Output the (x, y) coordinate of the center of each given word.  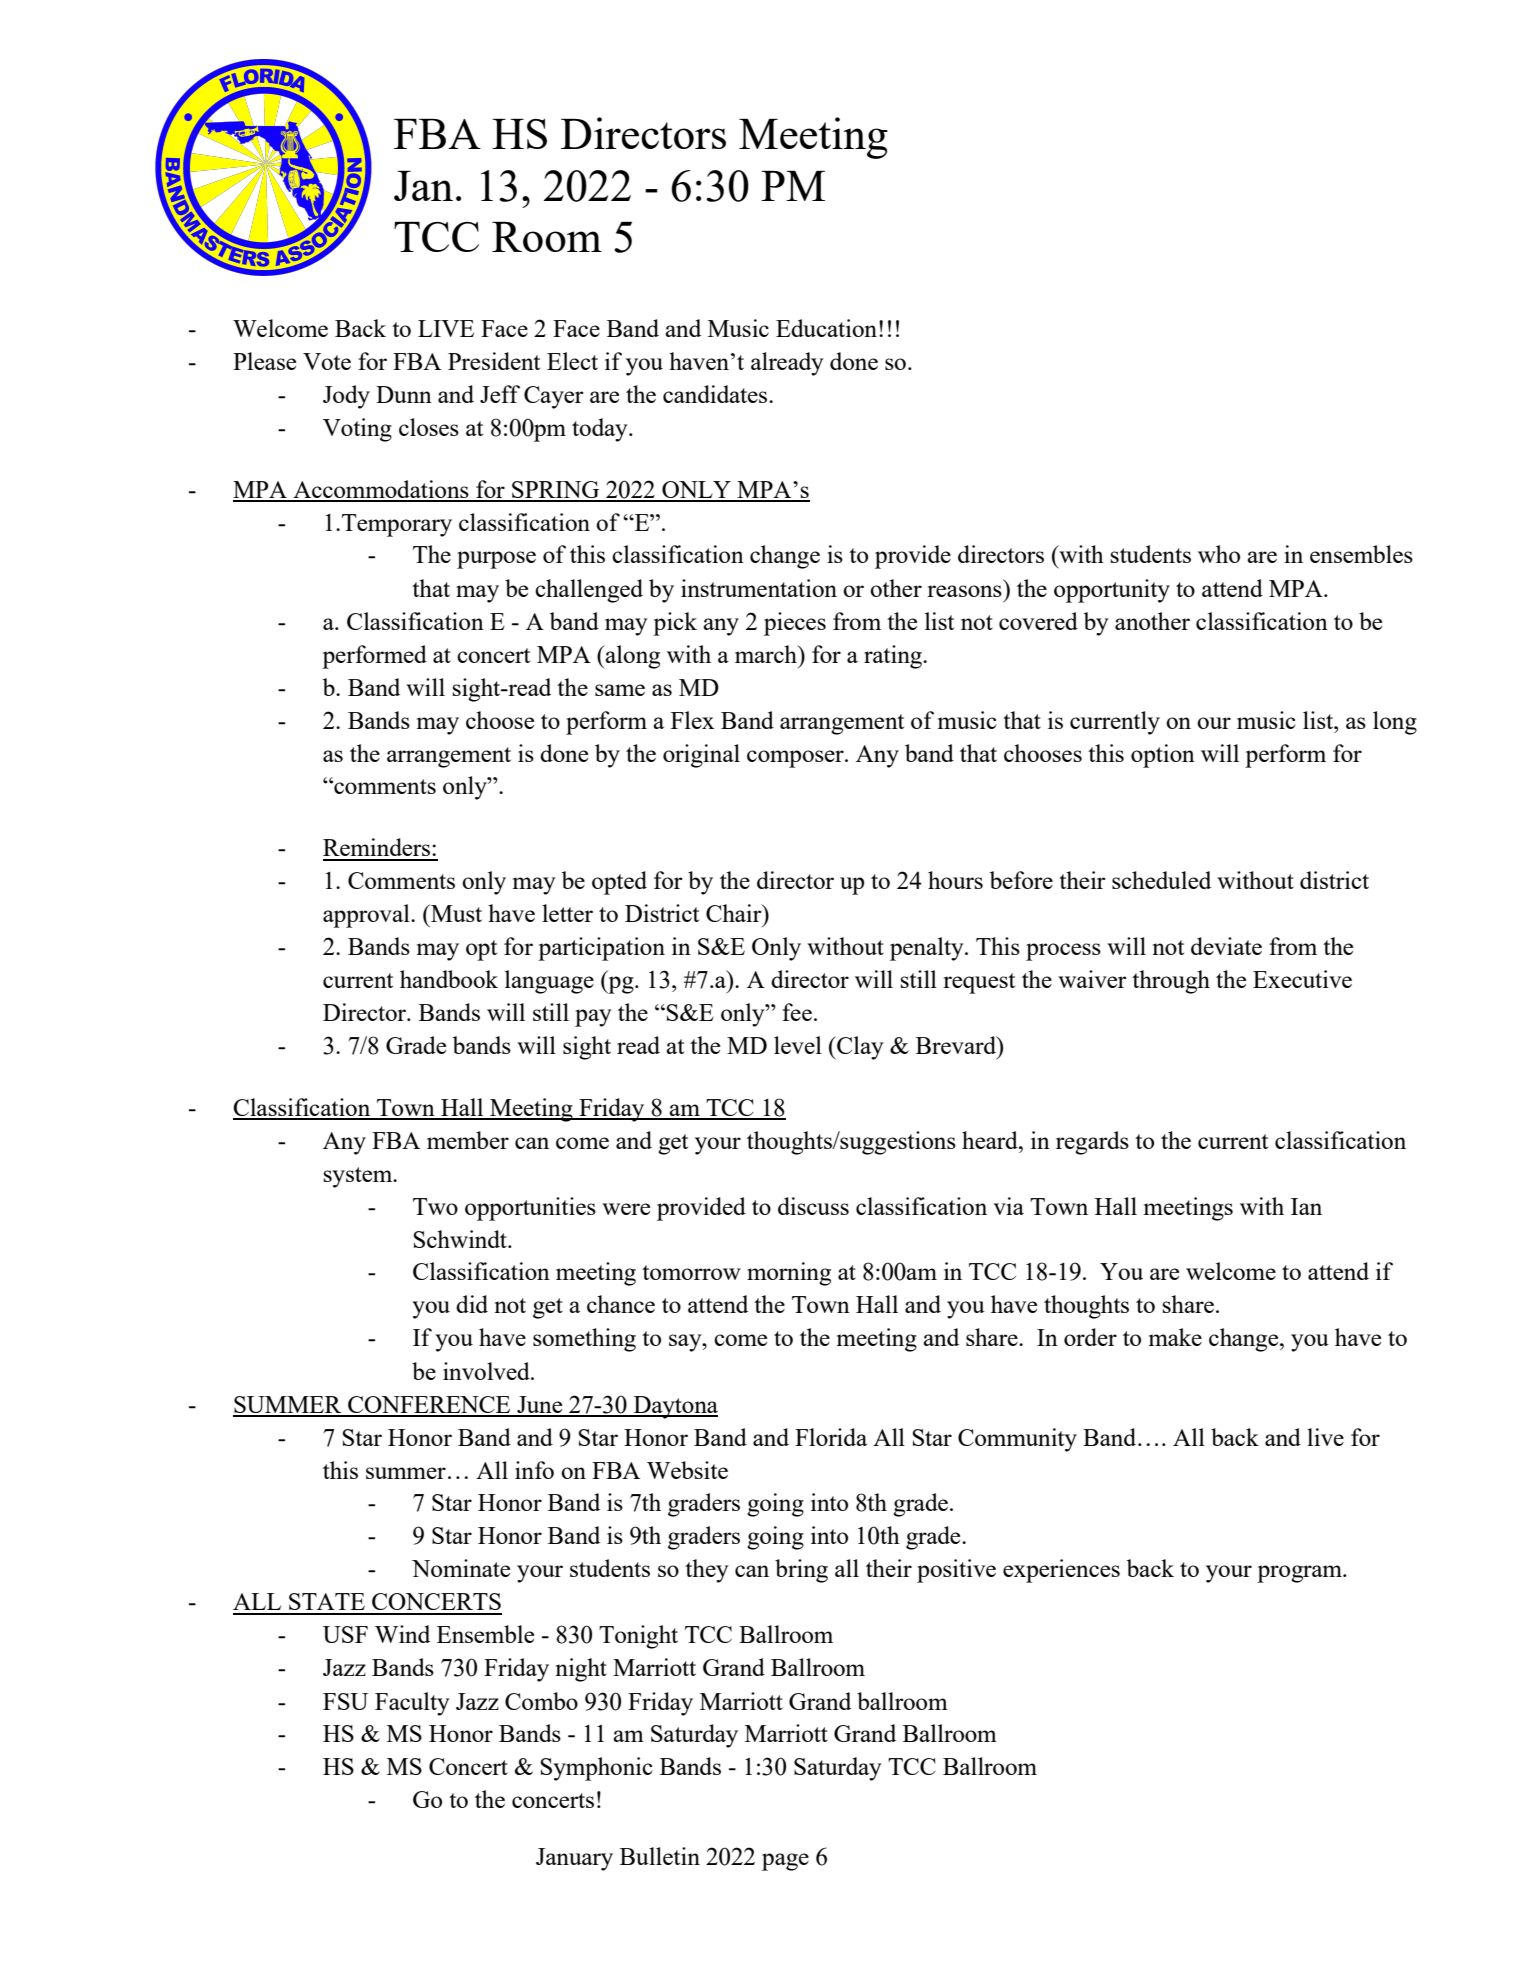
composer (796, 759)
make (1175, 1337)
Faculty (412, 1704)
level (798, 1045)
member (468, 1140)
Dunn (404, 394)
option (1163, 756)
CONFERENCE (429, 1406)
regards (1092, 1143)
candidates (716, 394)
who (1219, 554)
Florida (831, 1437)
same (620, 690)
